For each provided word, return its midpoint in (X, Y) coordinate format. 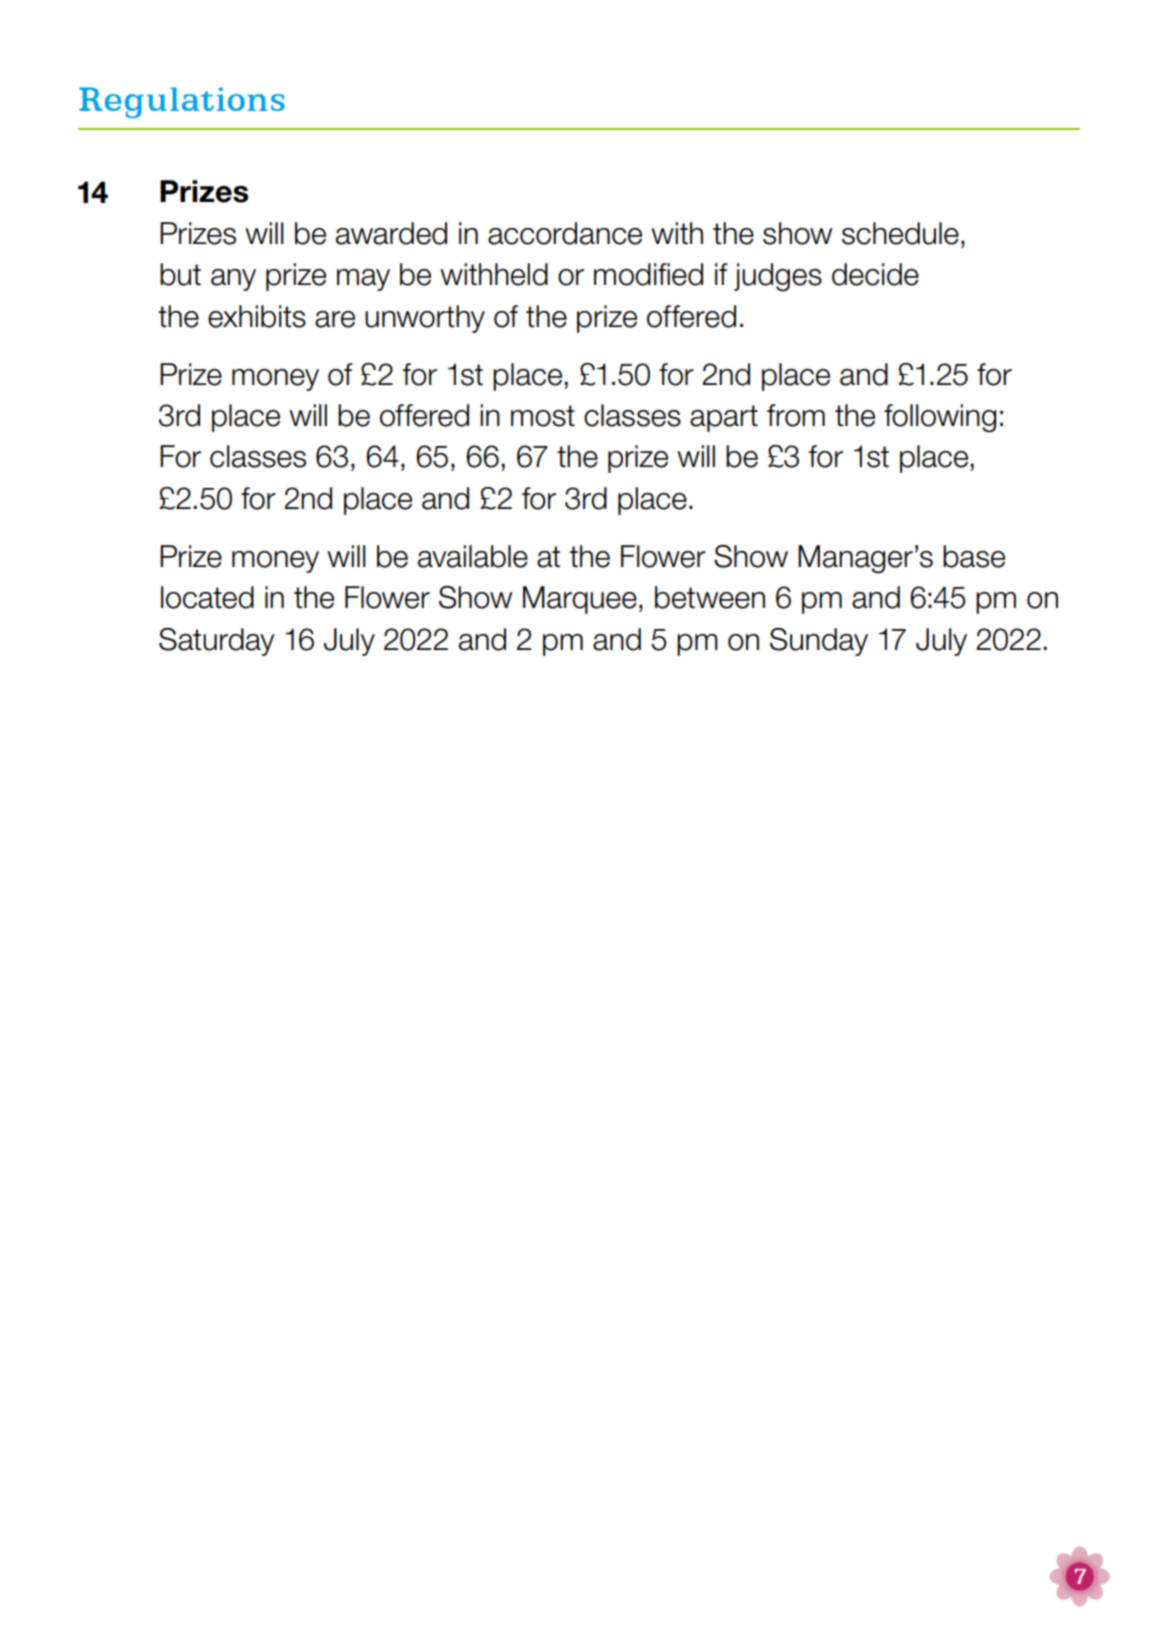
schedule (900, 233)
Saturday (217, 642)
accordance (565, 233)
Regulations (182, 102)
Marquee (580, 600)
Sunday (819, 642)
